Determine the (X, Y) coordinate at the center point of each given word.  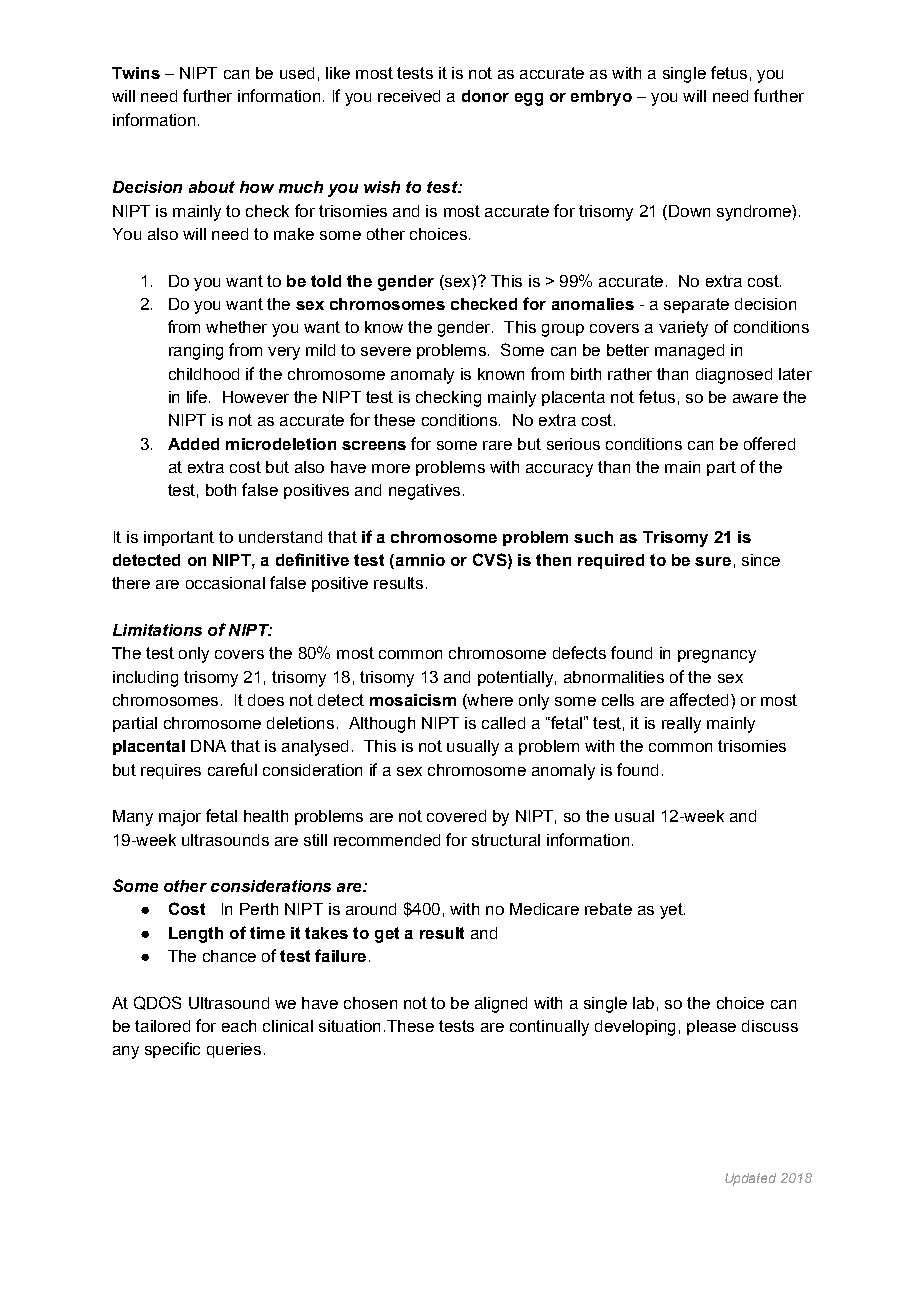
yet (672, 911)
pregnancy (717, 656)
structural (506, 840)
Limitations (157, 630)
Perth (259, 909)
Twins (136, 73)
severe (386, 351)
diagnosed (734, 376)
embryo (601, 98)
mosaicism (413, 700)
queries (234, 1050)
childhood (204, 374)
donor (485, 96)
